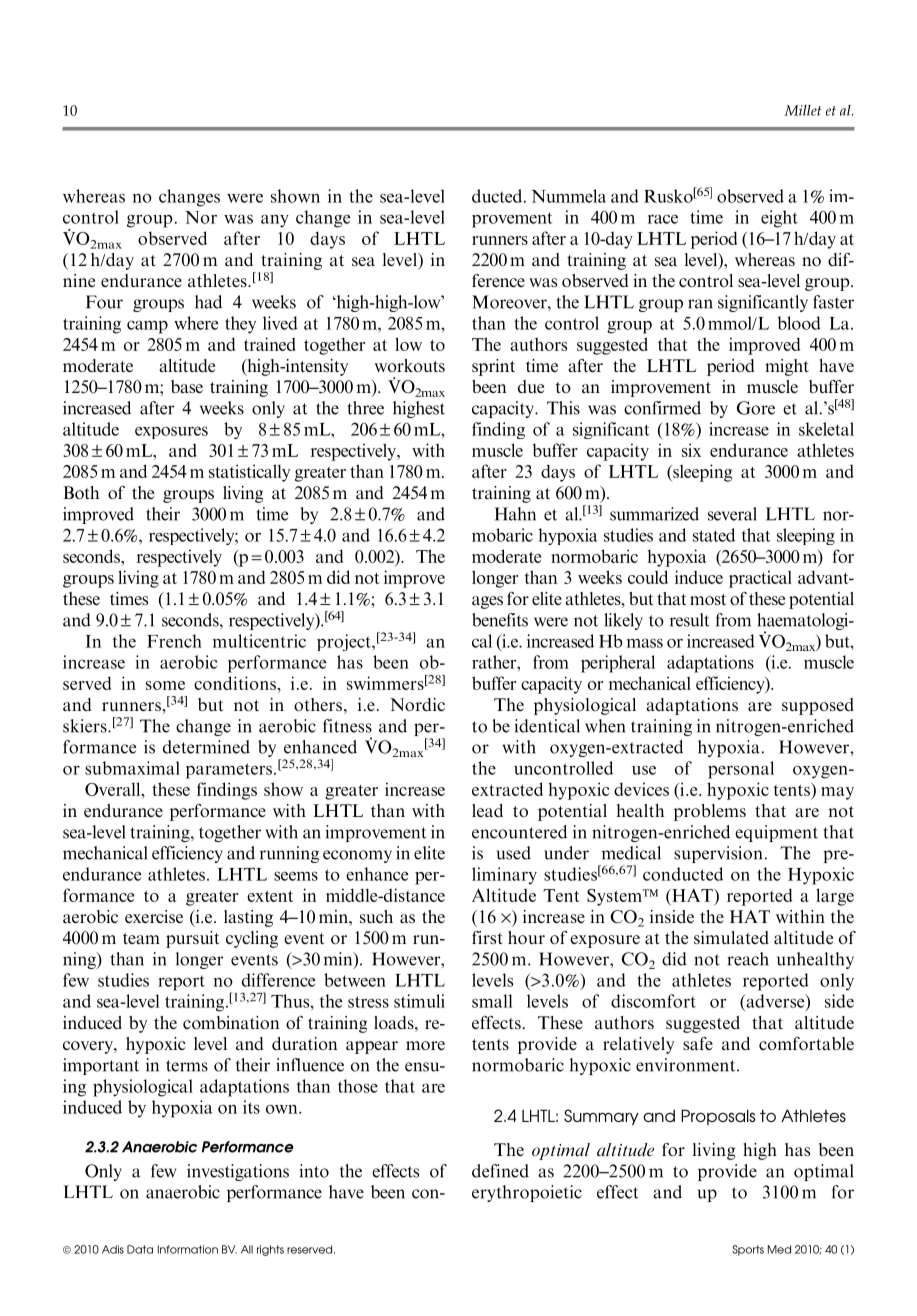 This screenshot has height=1316, width=917. I want to click on Sports, so click(748, 1250).
